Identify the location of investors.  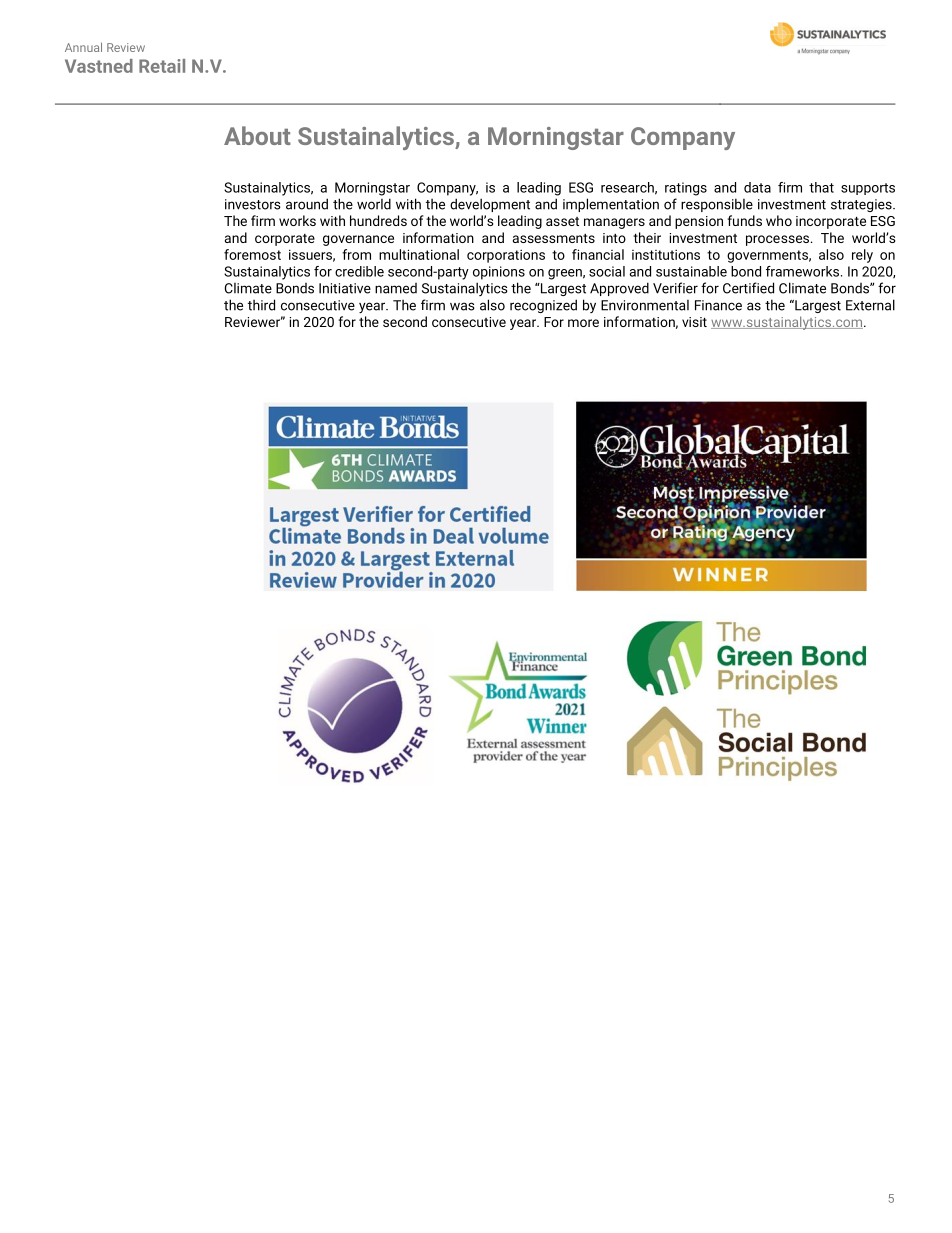
(253, 204).
